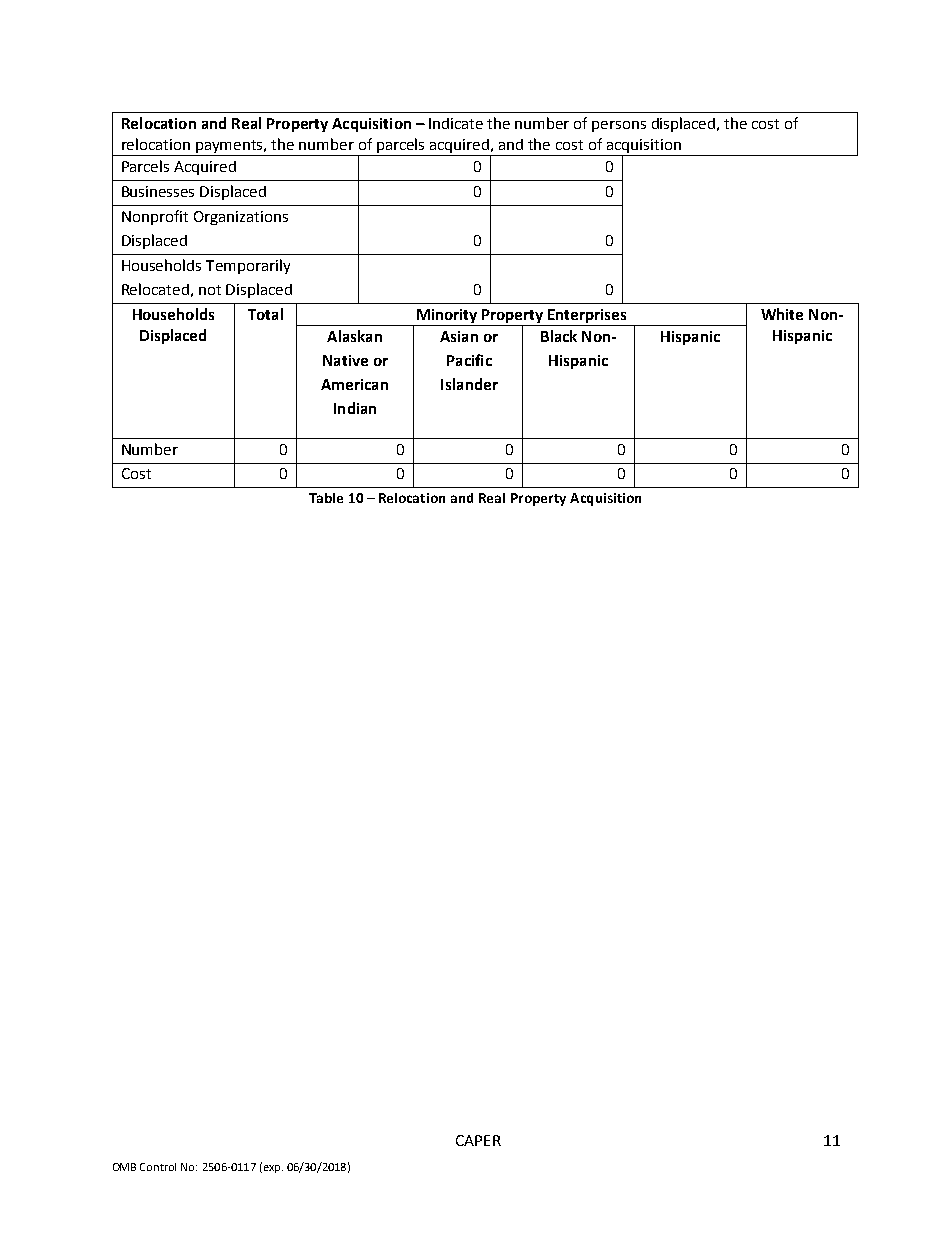 This page has width=952, height=1233. What do you see at coordinates (456, 123) in the page?
I see `Indicate` at bounding box center [456, 123].
